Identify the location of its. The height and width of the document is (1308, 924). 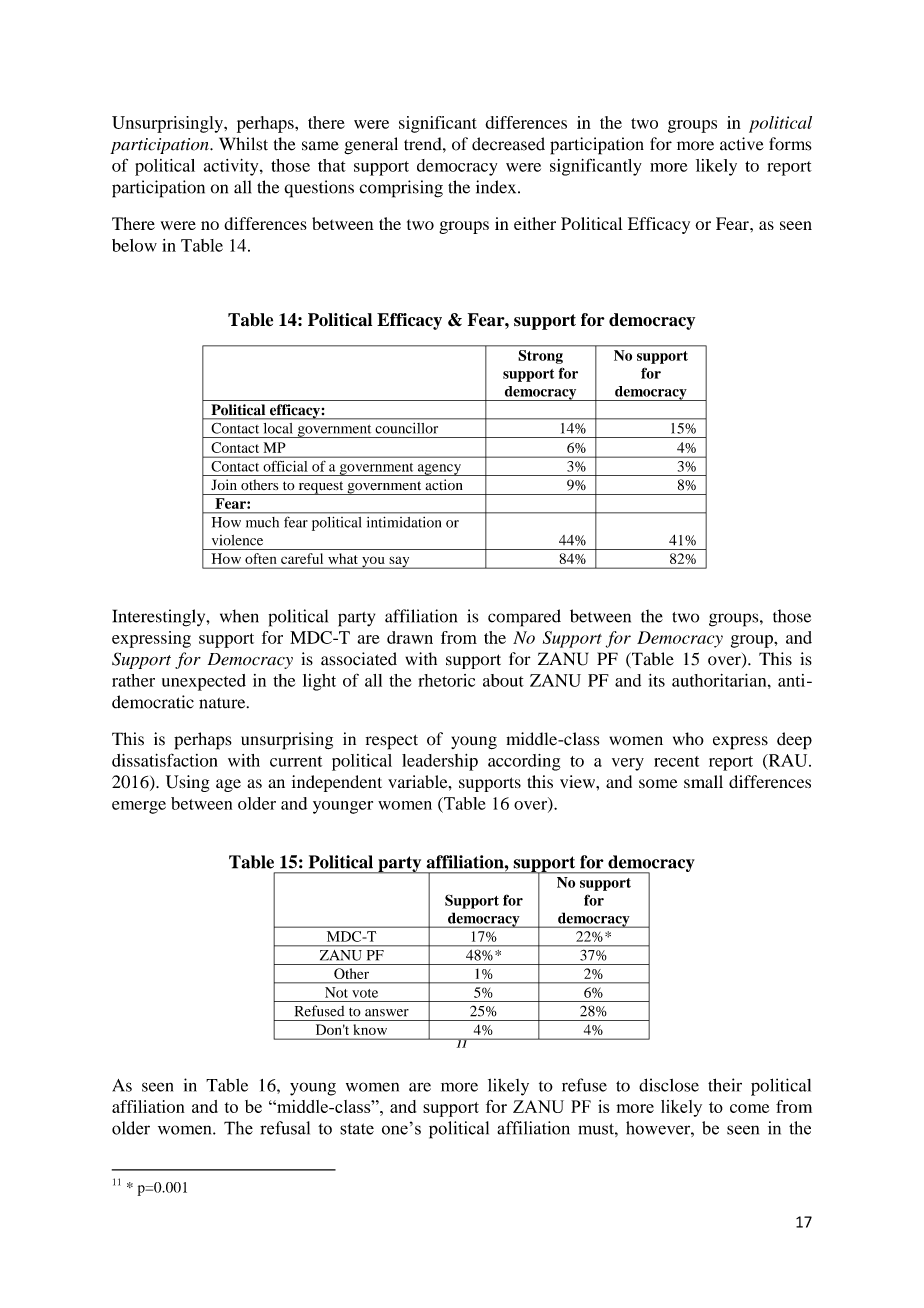
(657, 680).
